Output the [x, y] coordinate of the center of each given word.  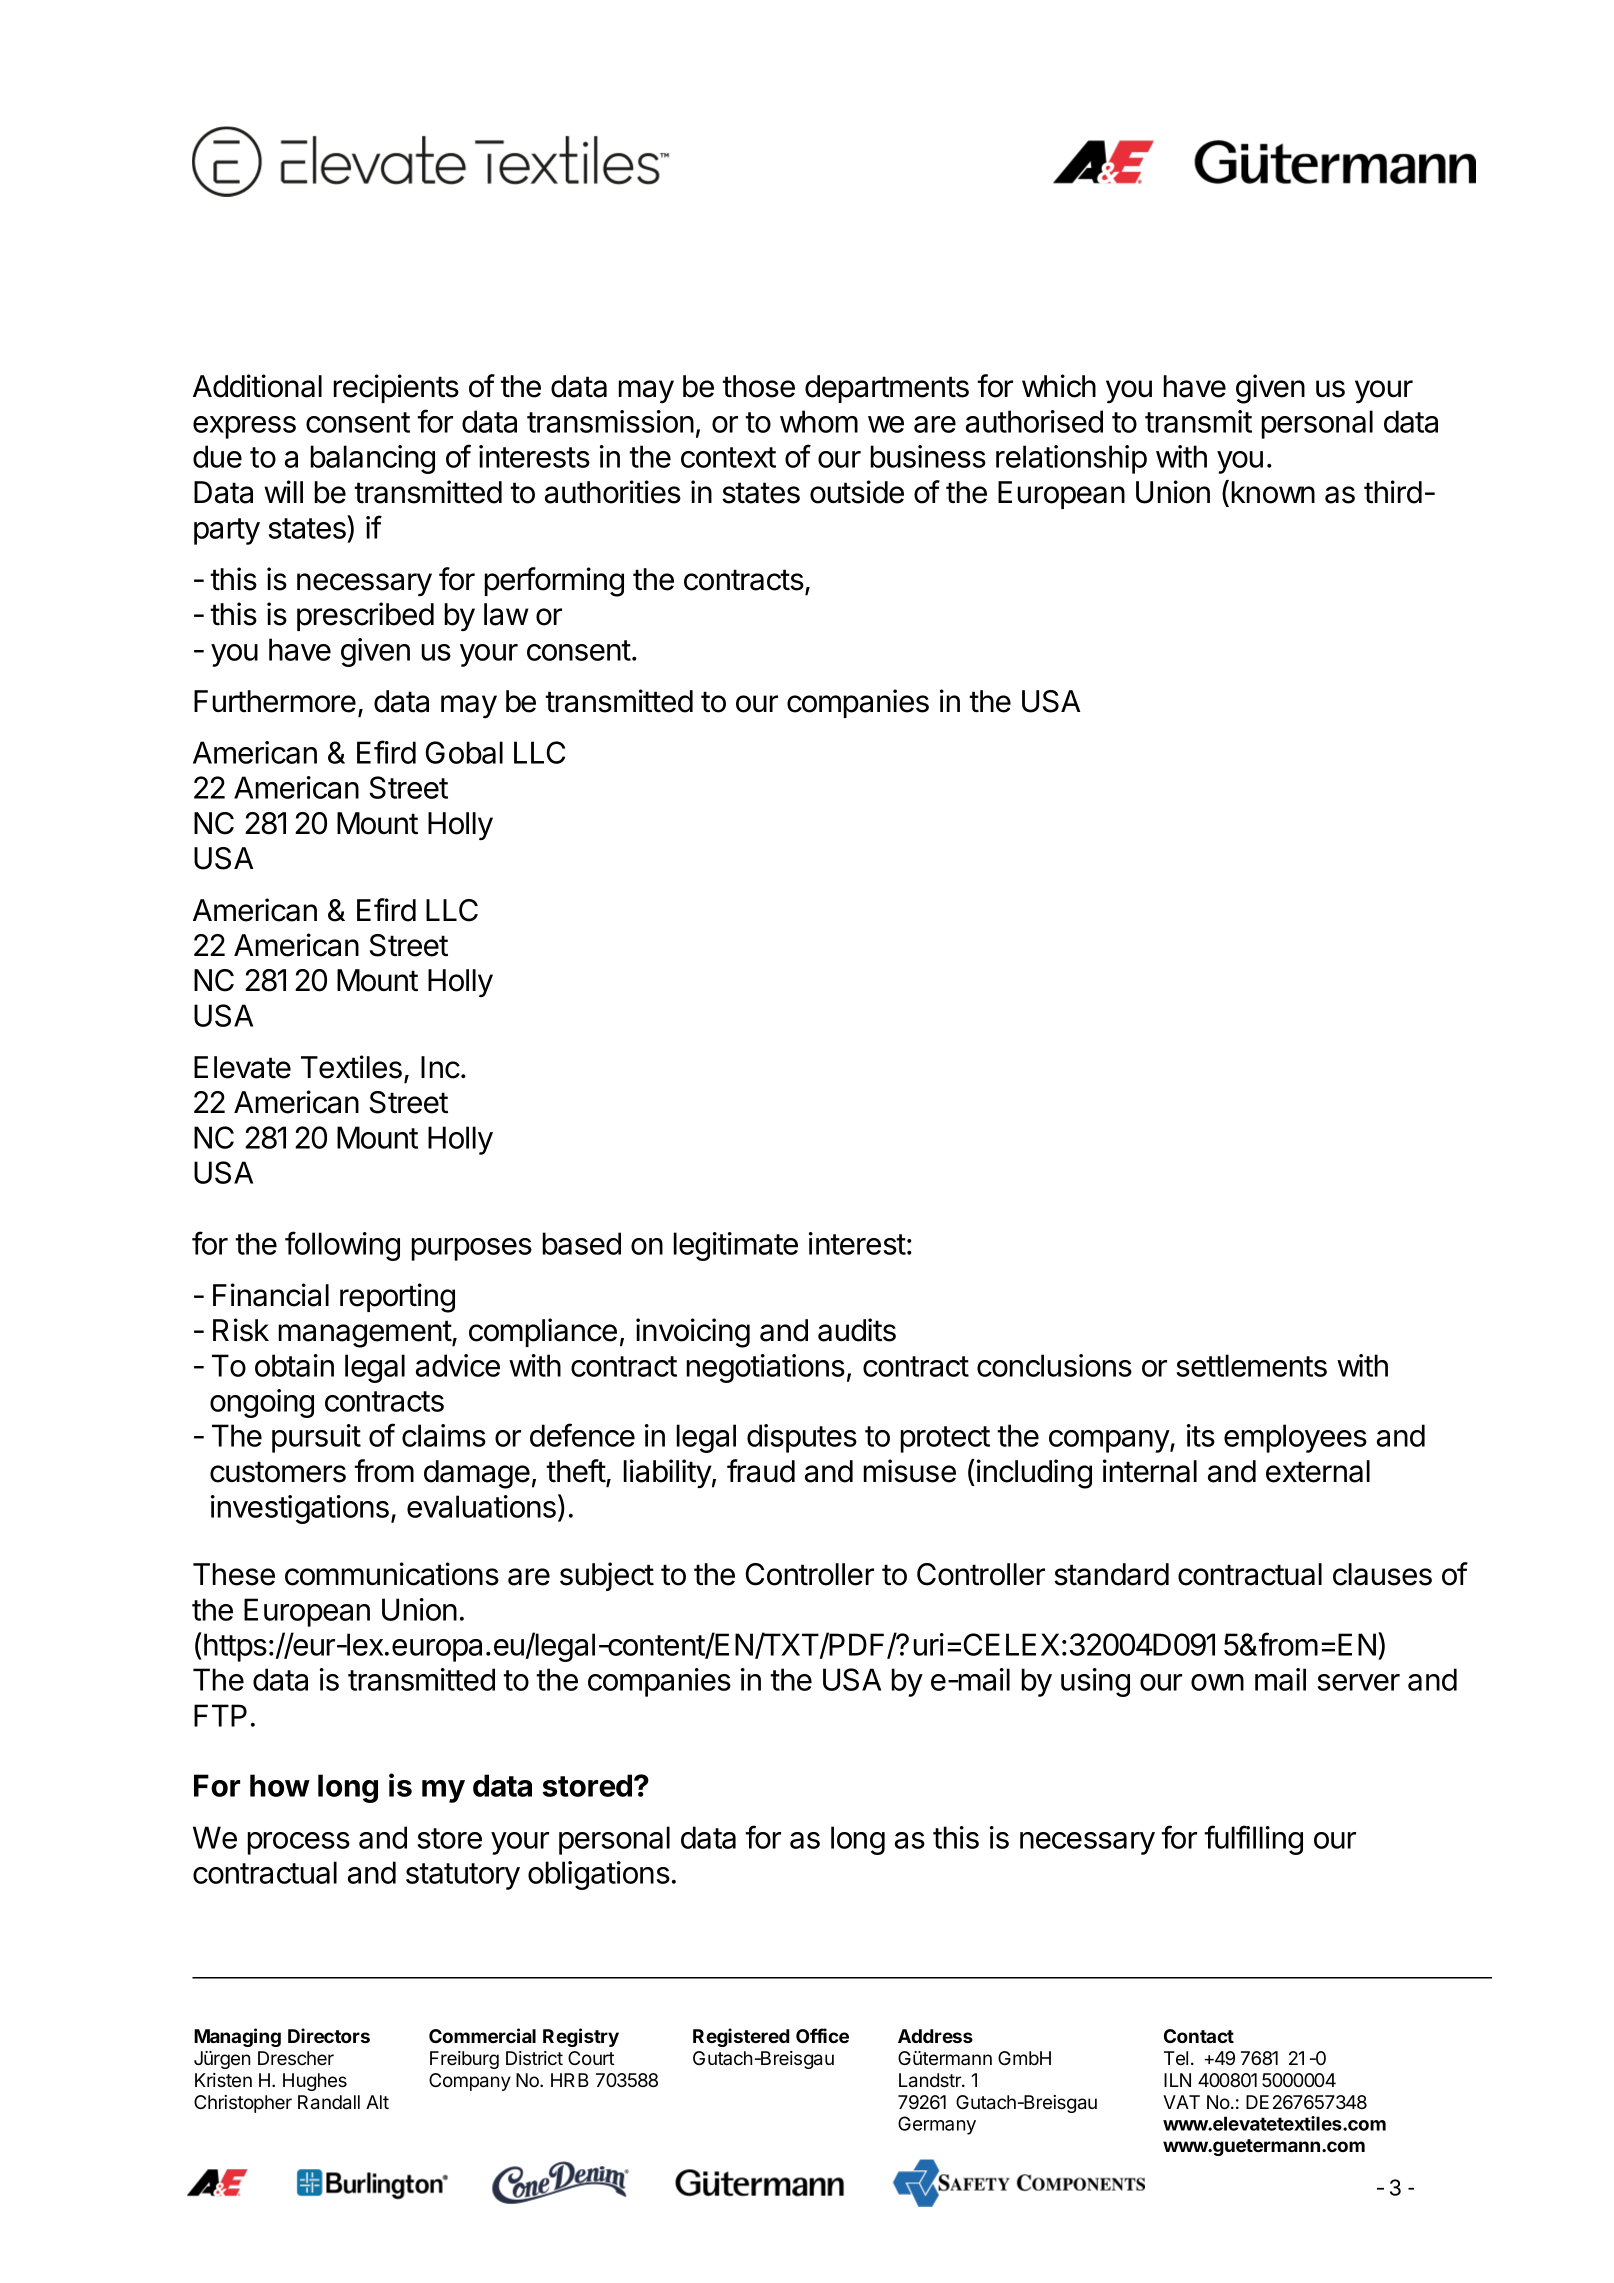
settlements [1252, 1365]
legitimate [735, 1246]
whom [819, 421]
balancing [372, 459]
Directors [329, 2035]
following [342, 1246]
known [1273, 492]
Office [822, 2035]
